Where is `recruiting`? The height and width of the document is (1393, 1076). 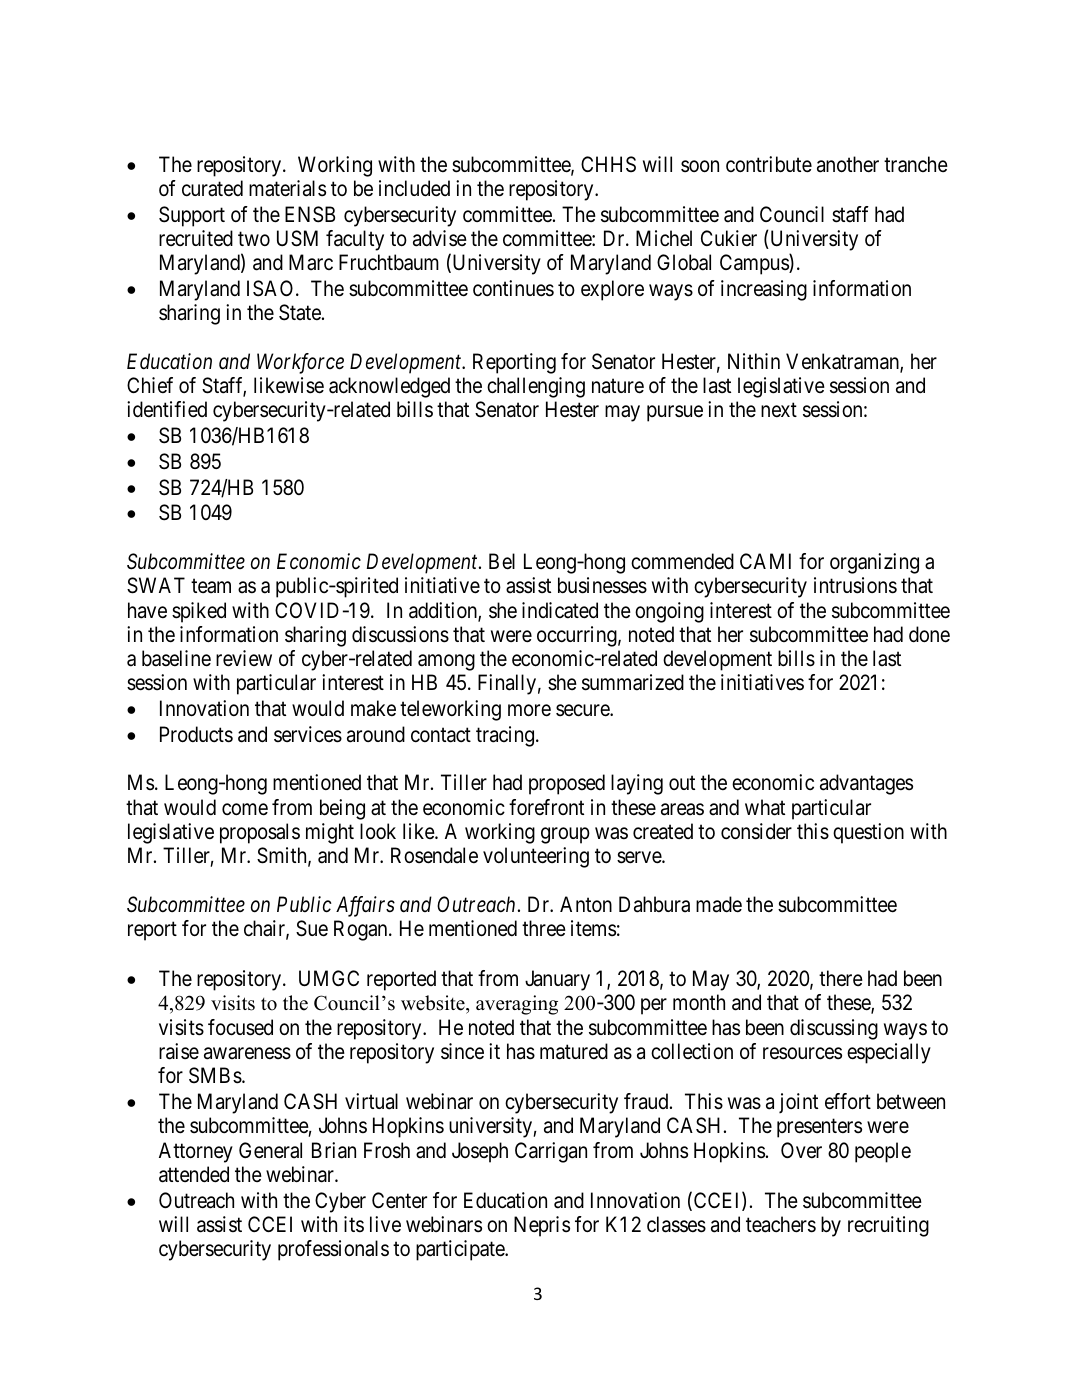 recruiting is located at coordinates (888, 1226).
